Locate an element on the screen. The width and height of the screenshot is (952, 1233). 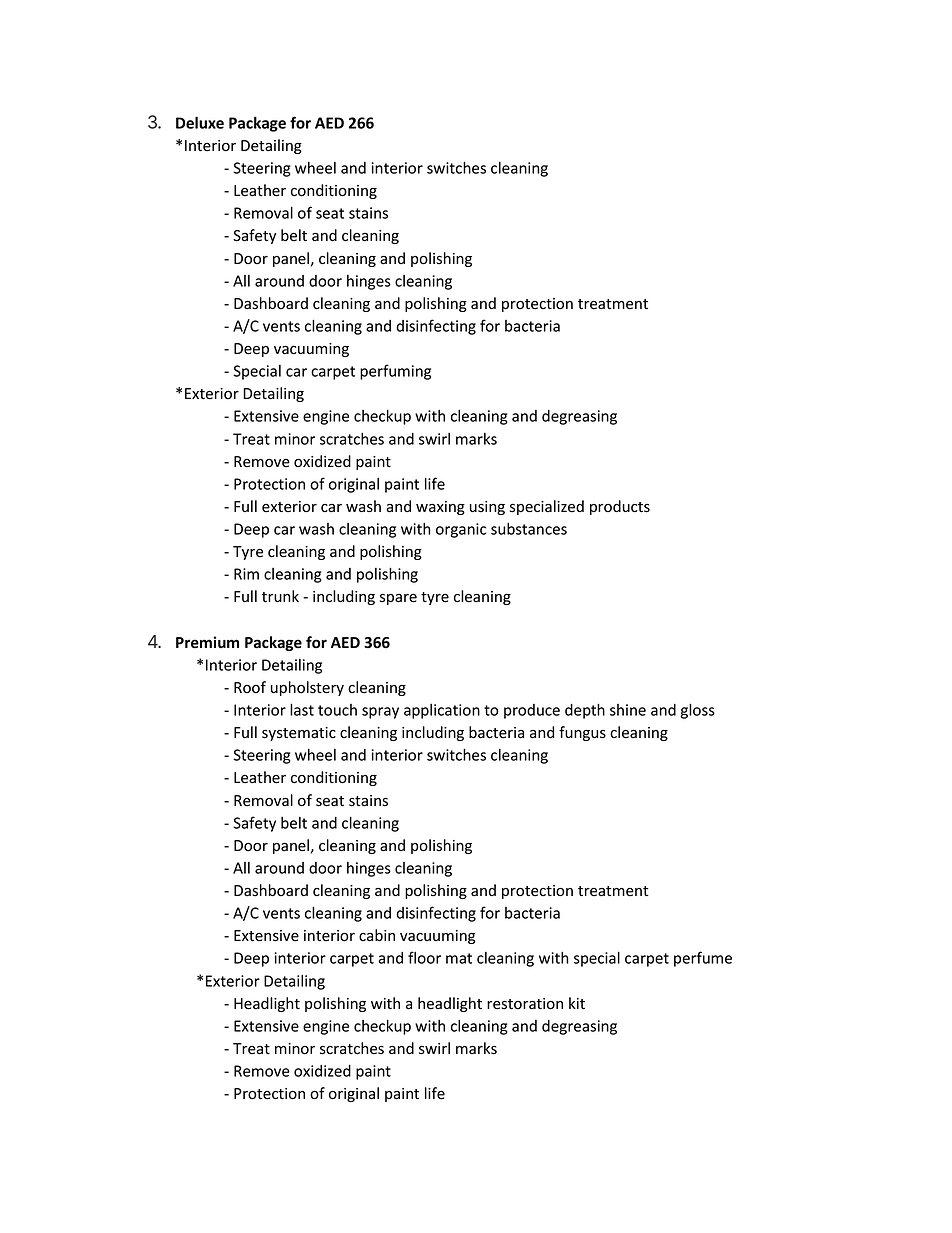
restoration is located at coordinates (525, 1004).
